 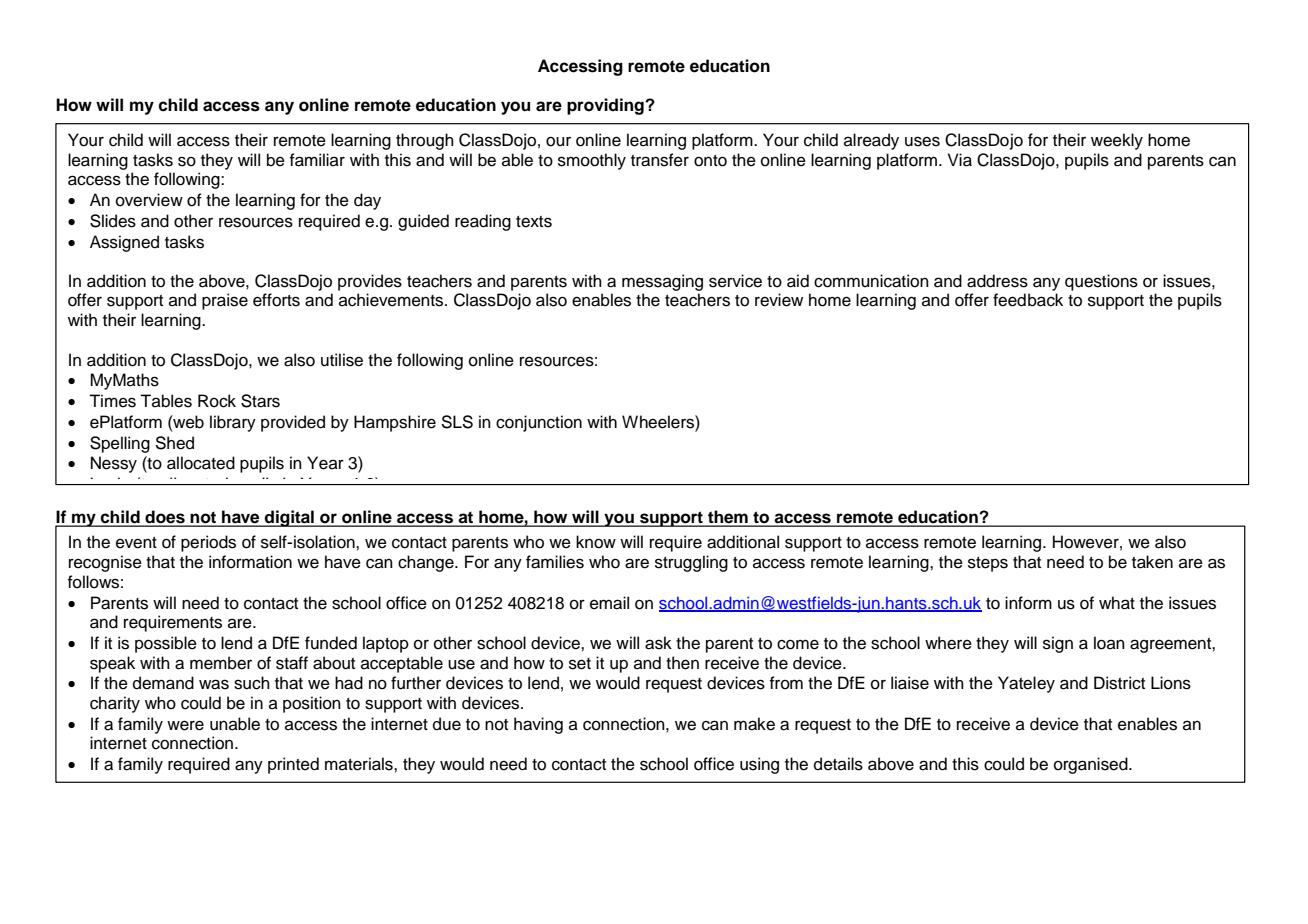 I want to click on familiar, so click(x=317, y=160).
